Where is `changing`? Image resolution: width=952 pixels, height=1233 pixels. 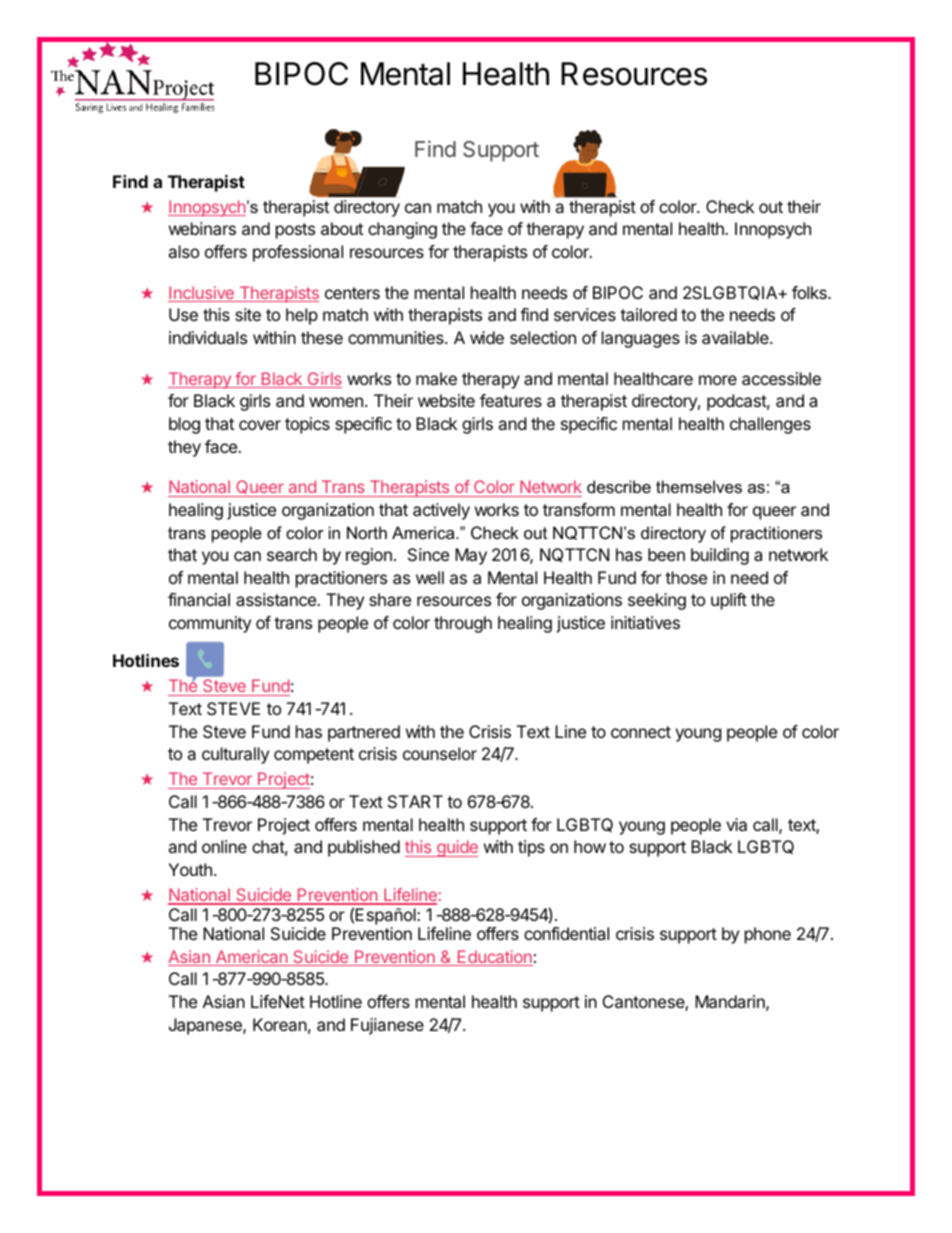 changing is located at coordinates (402, 230).
